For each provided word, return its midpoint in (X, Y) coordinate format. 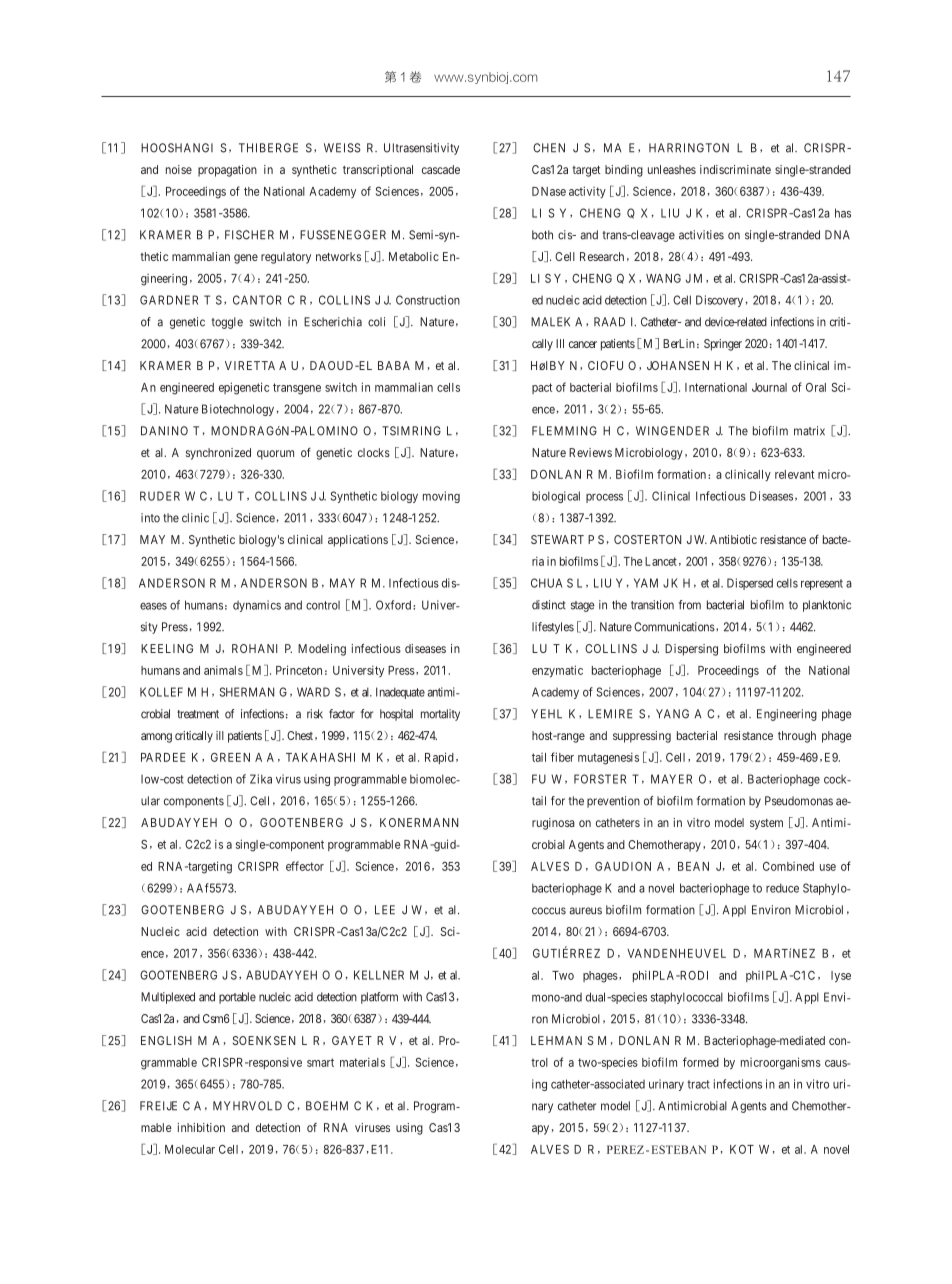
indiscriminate (735, 169)
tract (698, 1084)
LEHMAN (556, 1040)
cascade (441, 169)
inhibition (201, 1127)
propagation (227, 171)
